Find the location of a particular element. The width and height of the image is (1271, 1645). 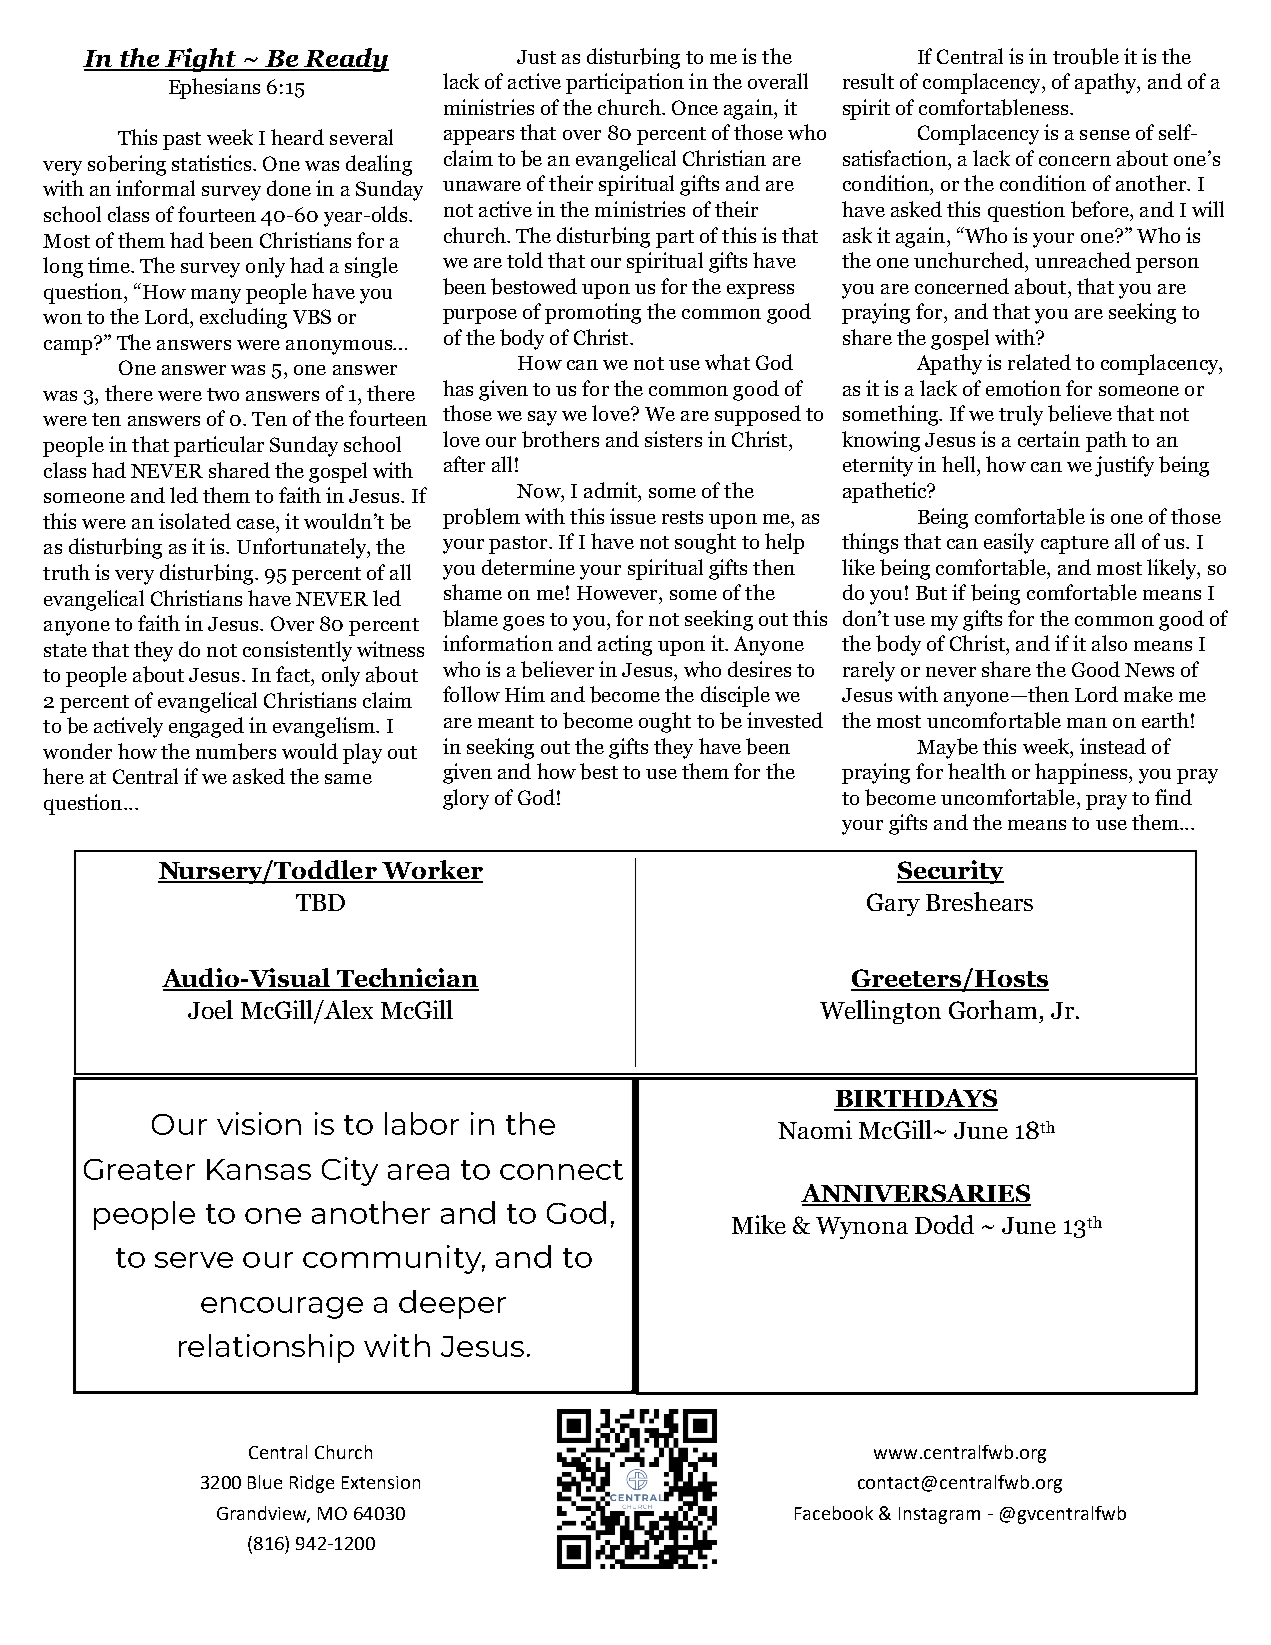

Ephesians is located at coordinates (214, 88).
